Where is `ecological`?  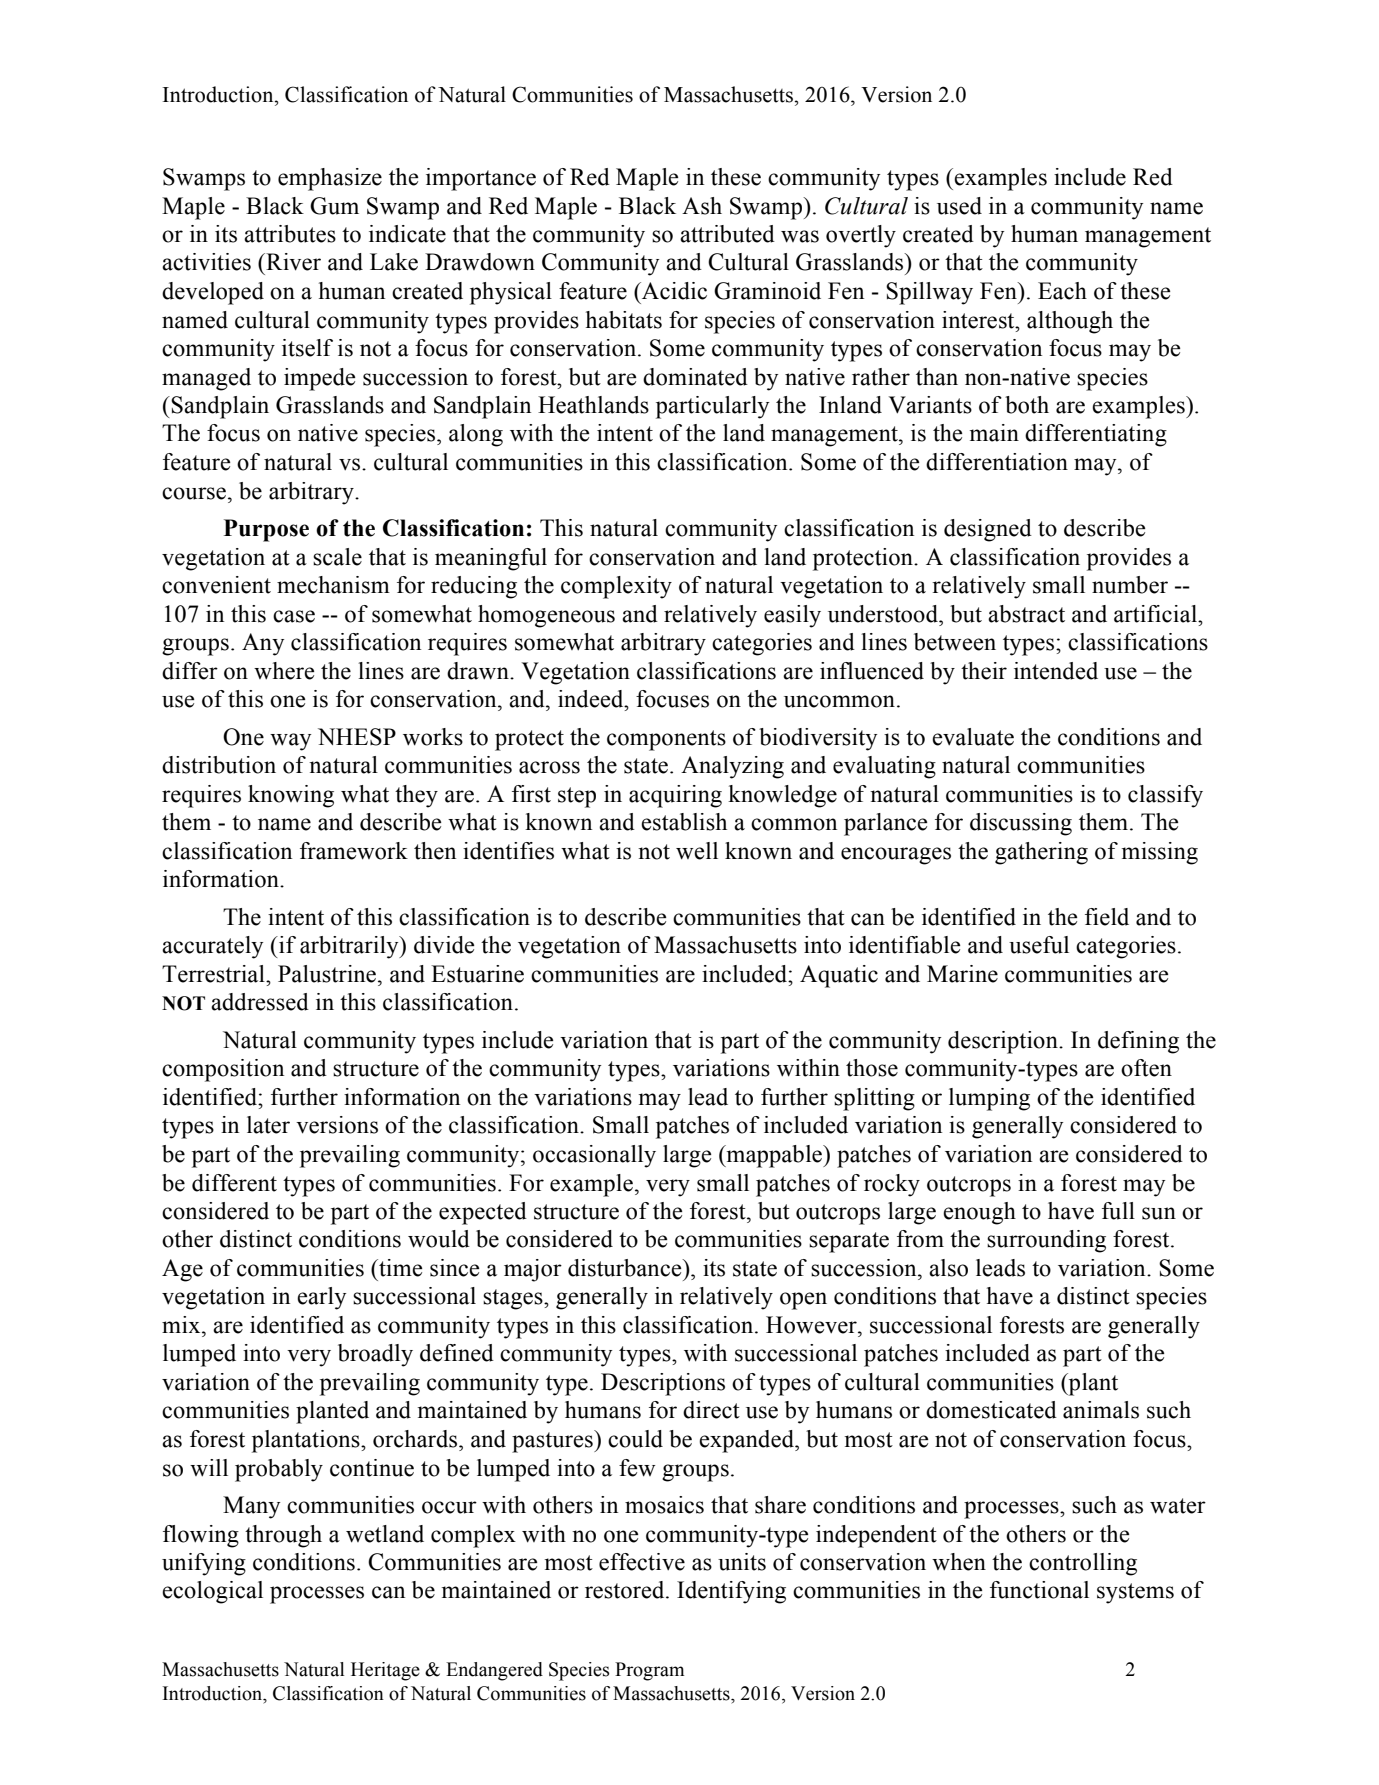 ecological is located at coordinates (212, 1592).
